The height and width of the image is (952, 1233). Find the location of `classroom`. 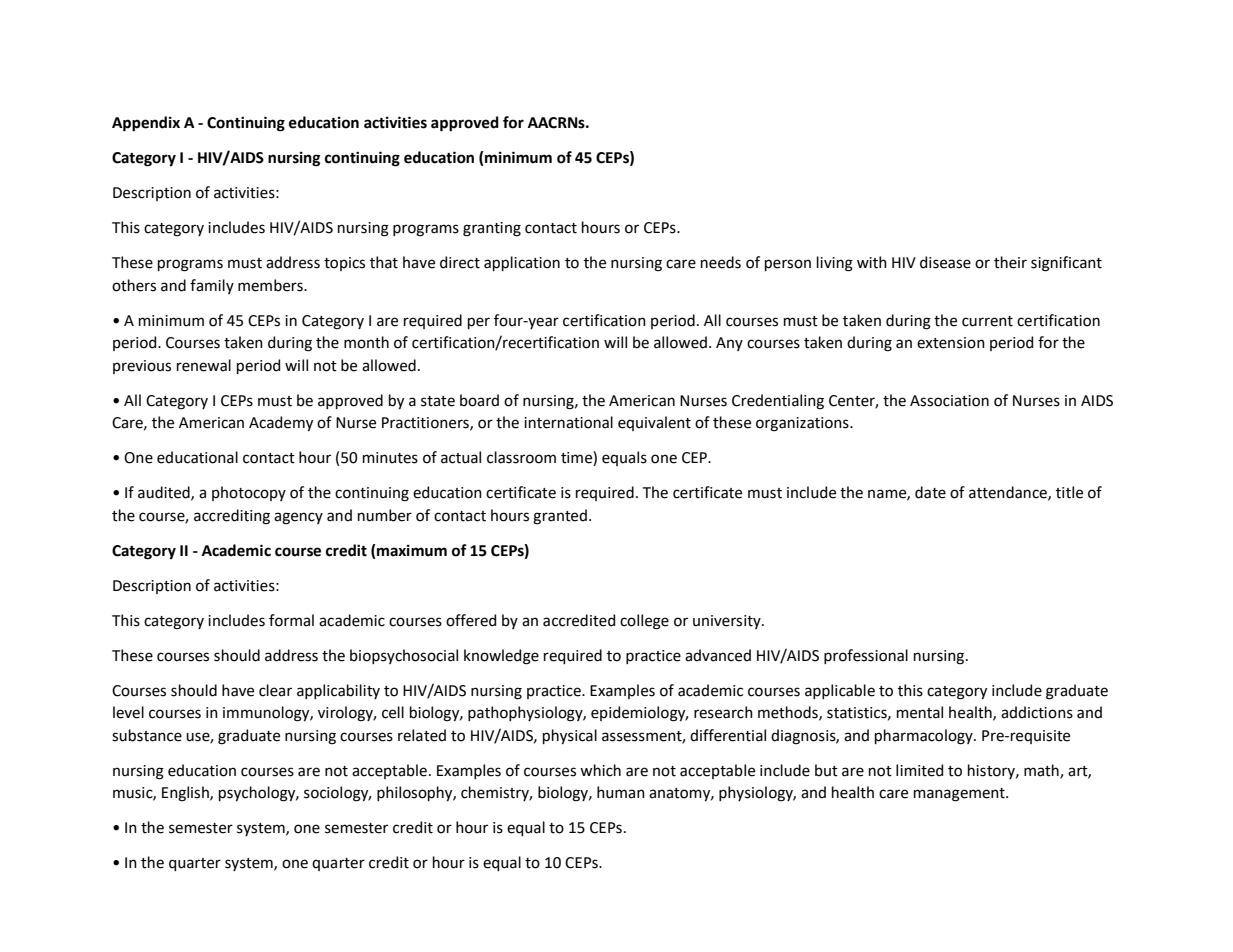

classroom is located at coordinates (521, 457).
